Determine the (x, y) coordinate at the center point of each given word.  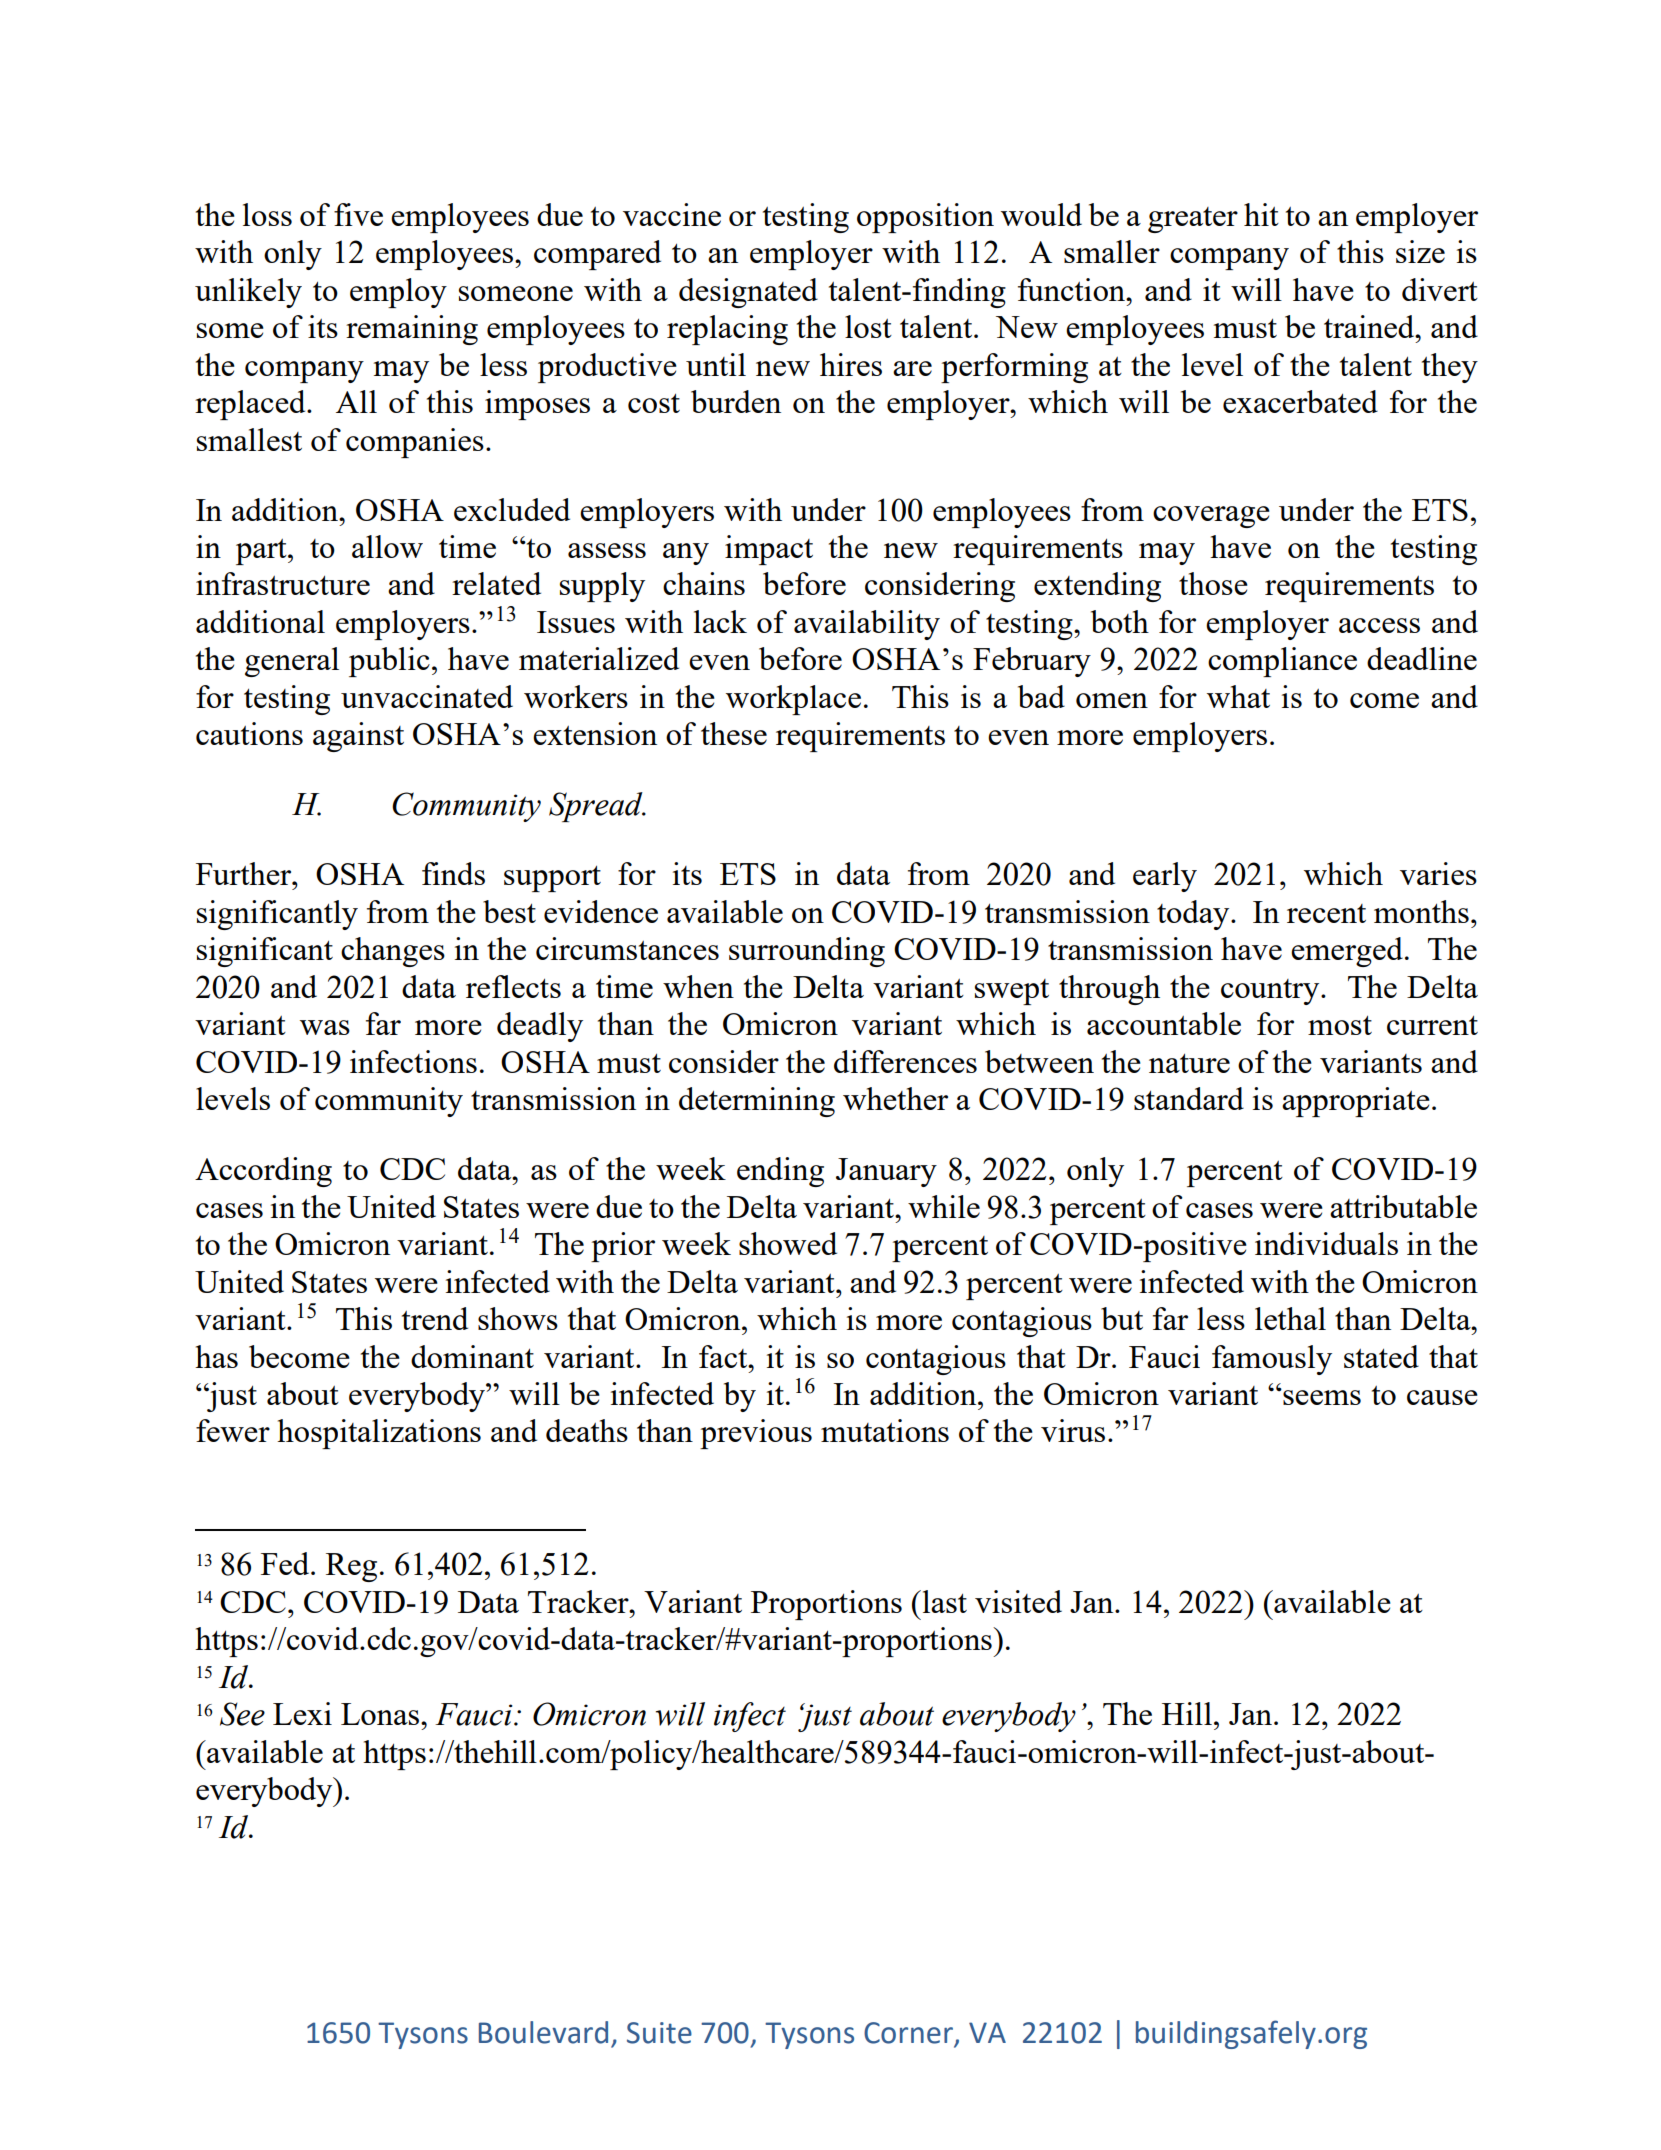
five (358, 214)
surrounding (807, 952)
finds (453, 873)
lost (868, 326)
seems (1321, 1397)
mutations (885, 1430)
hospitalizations (379, 1434)
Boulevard (543, 2032)
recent (1326, 913)
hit (1261, 214)
